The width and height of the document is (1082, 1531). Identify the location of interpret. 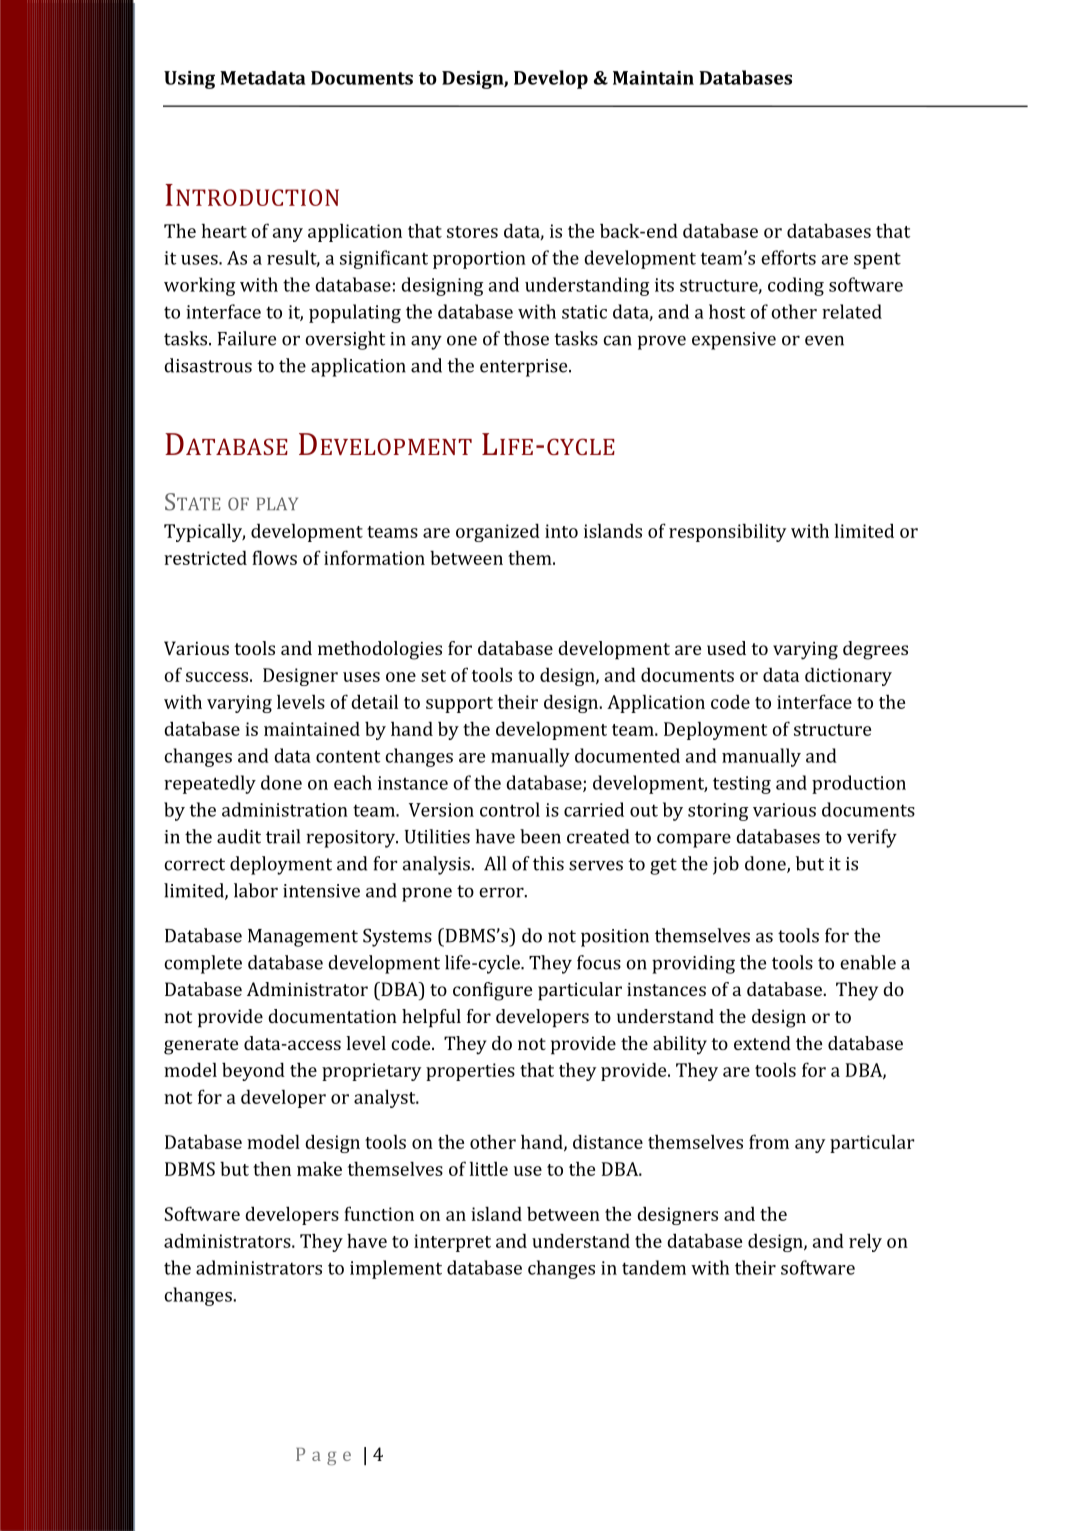
(452, 1243).
